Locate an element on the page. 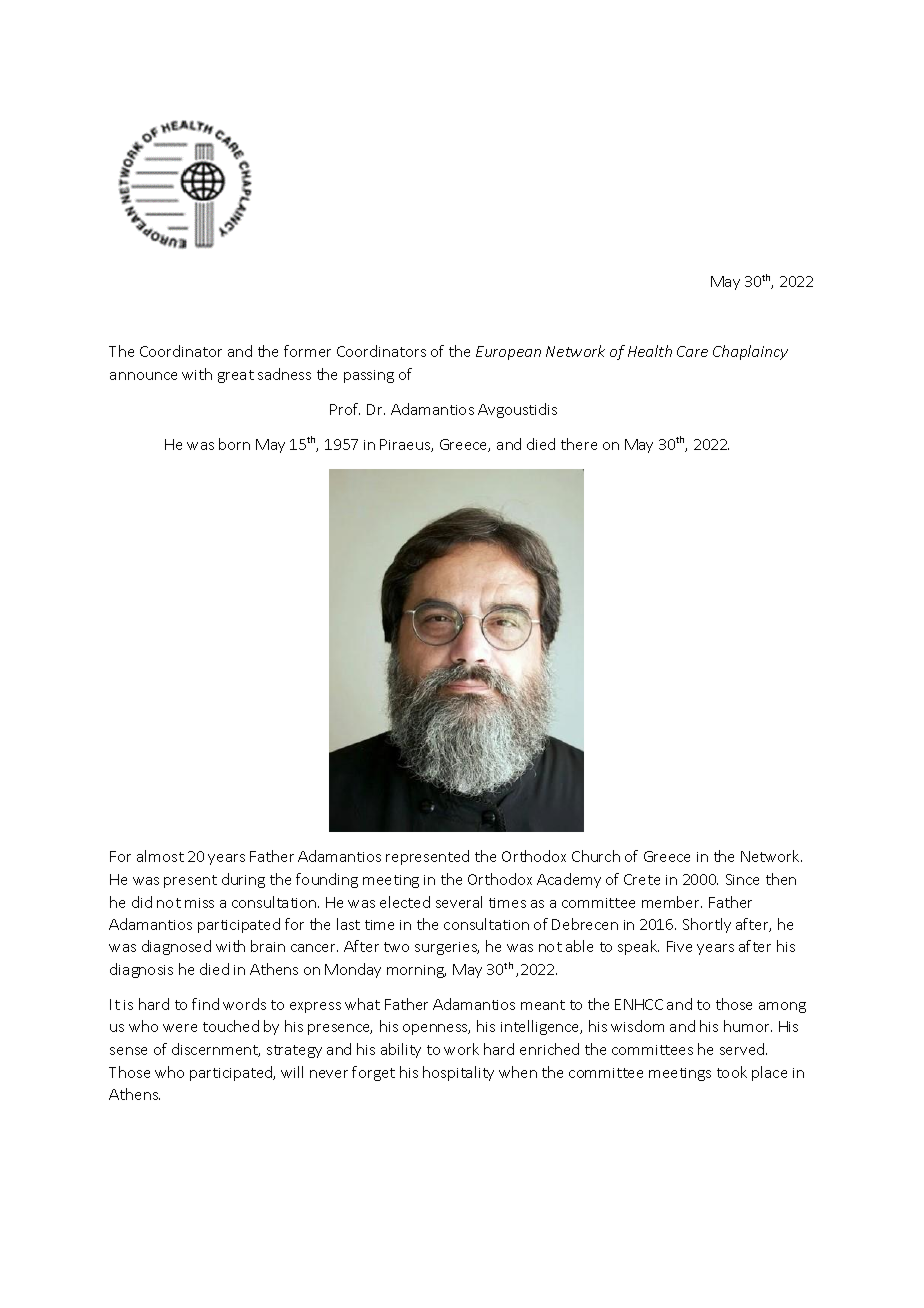 The width and height of the page is (924, 1308). European is located at coordinates (508, 353).
